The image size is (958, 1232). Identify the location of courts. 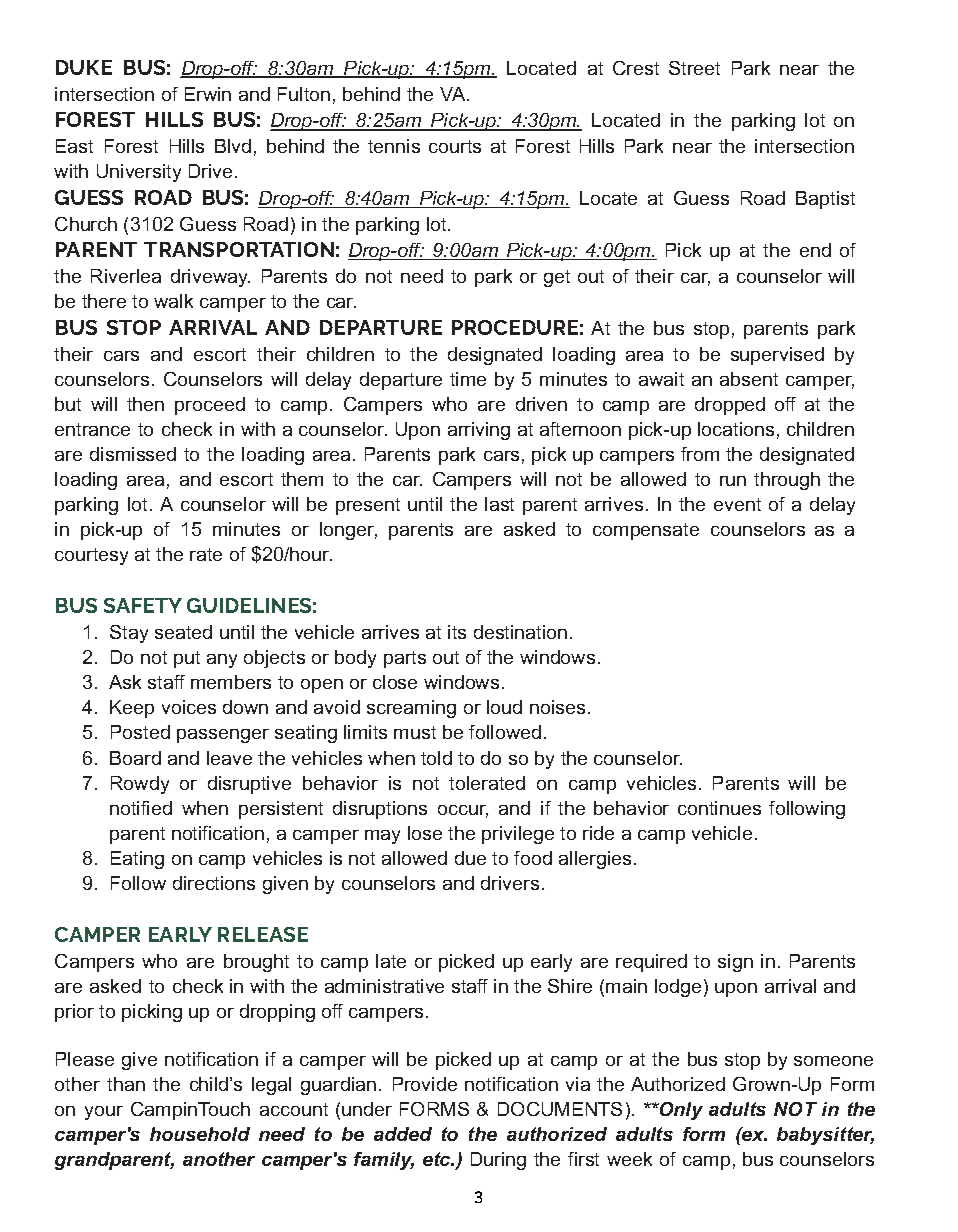
(455, 146).
